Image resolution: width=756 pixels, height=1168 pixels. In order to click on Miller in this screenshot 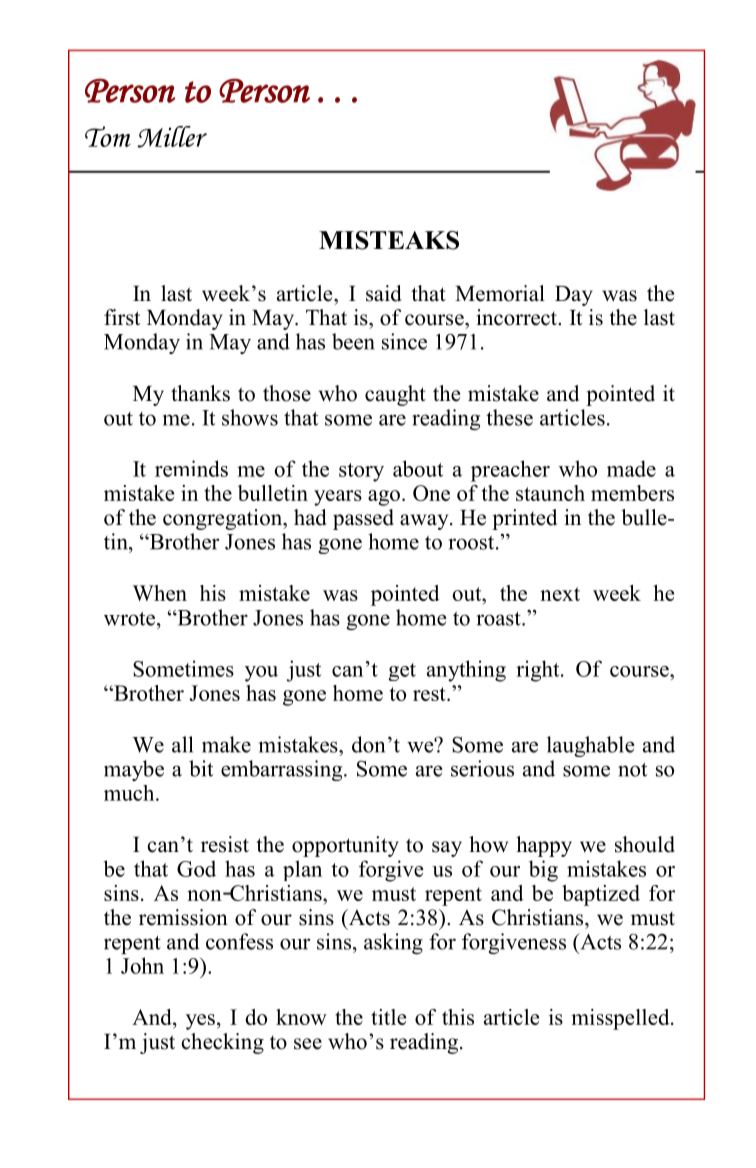, I will do `click(172, 137)`.
